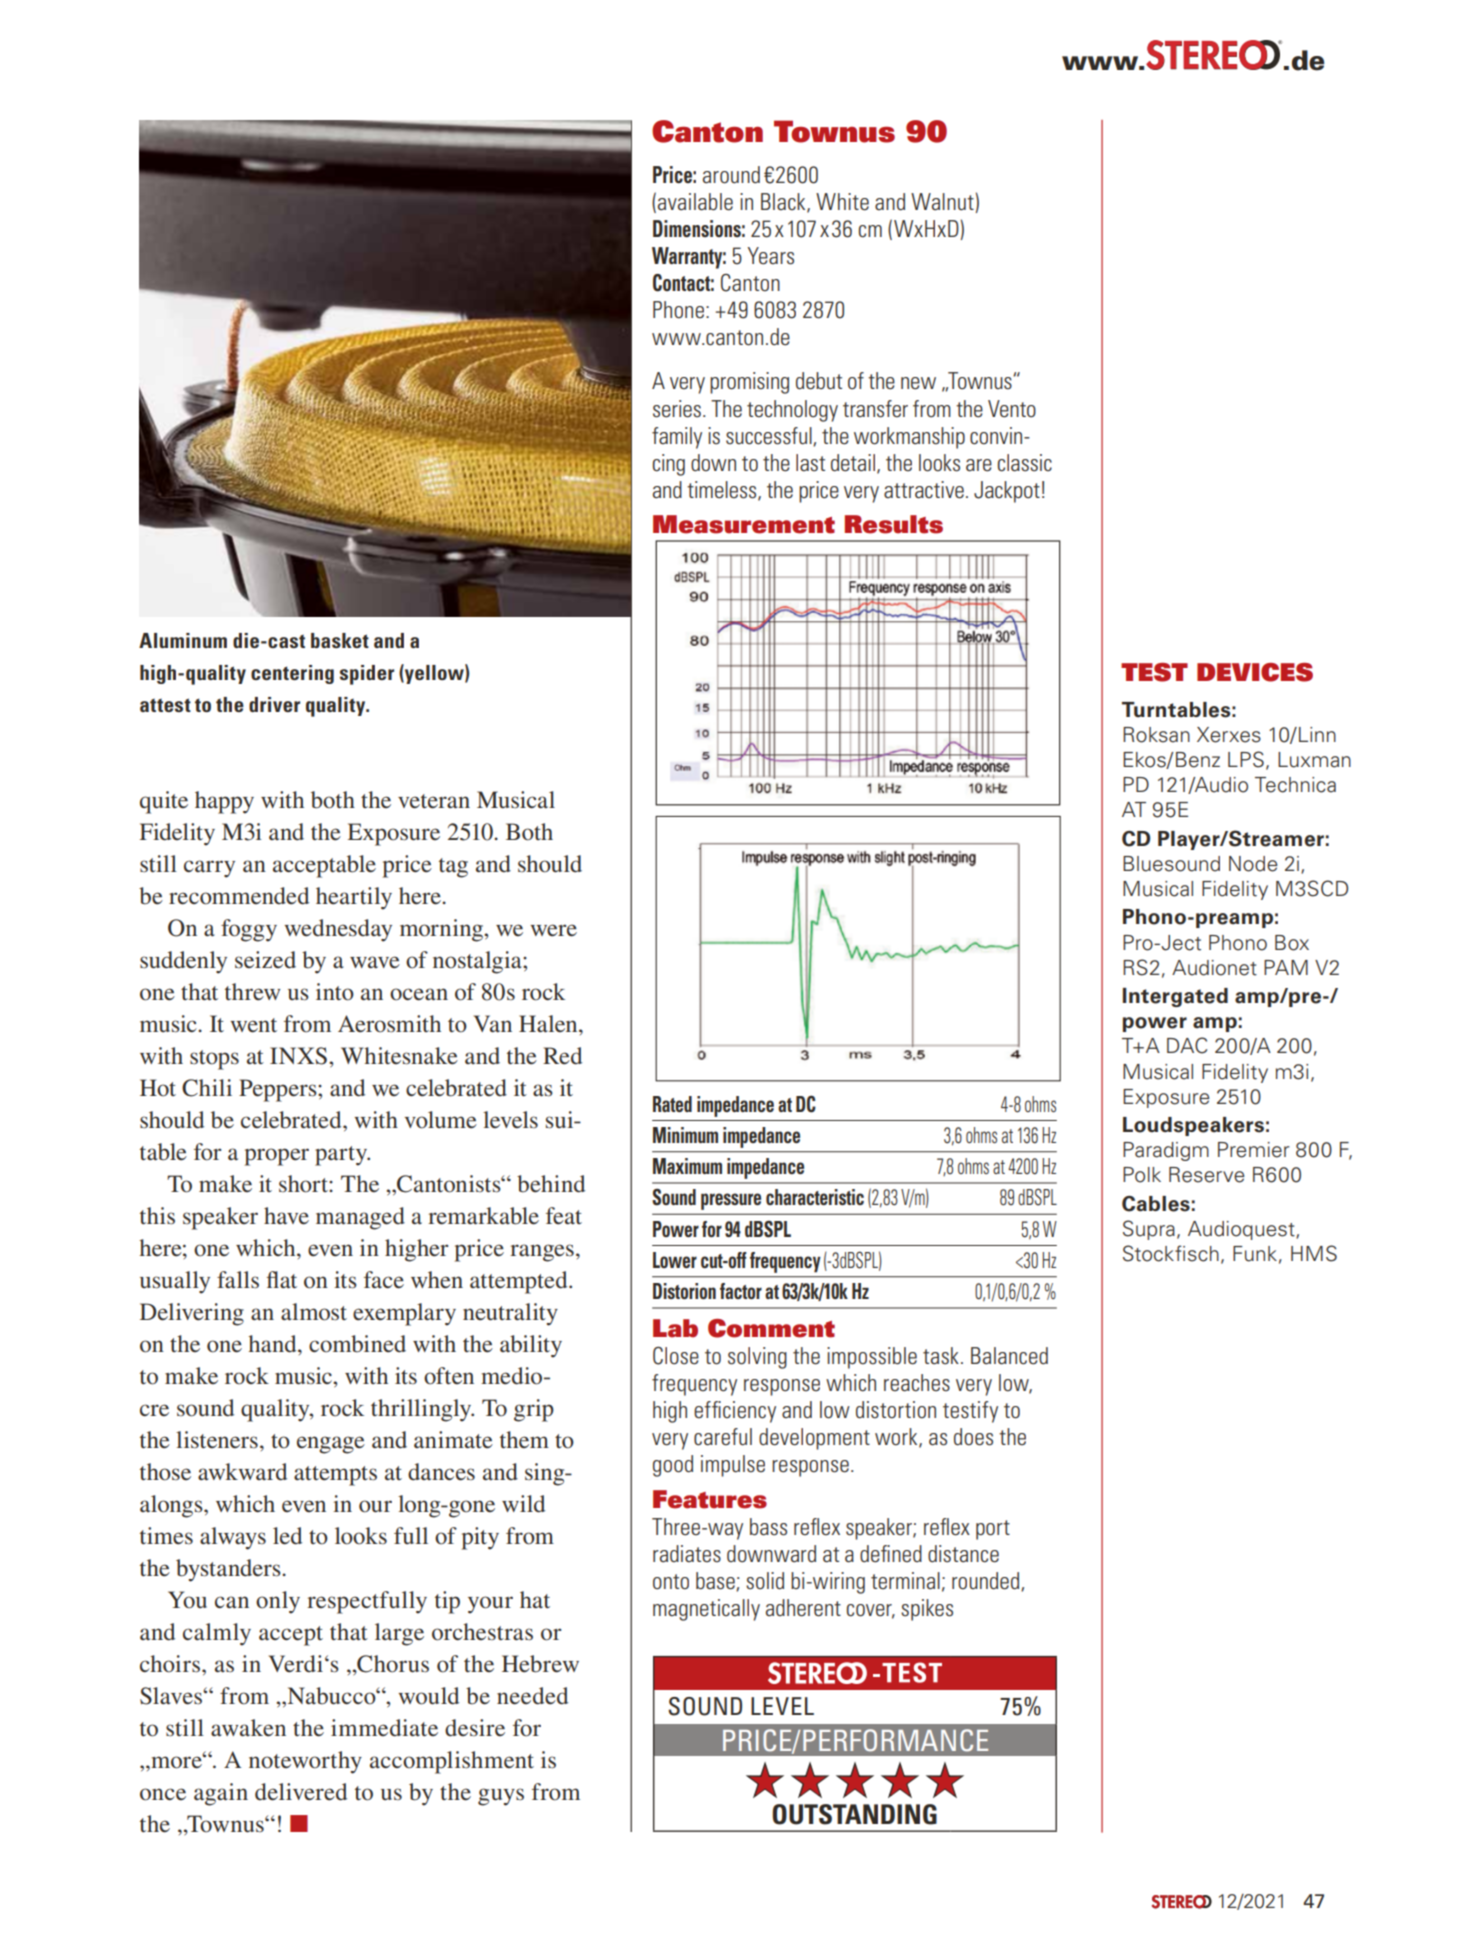 The height and width of the document is (1953, 1465). I want to click on new, so click(918, 383).
